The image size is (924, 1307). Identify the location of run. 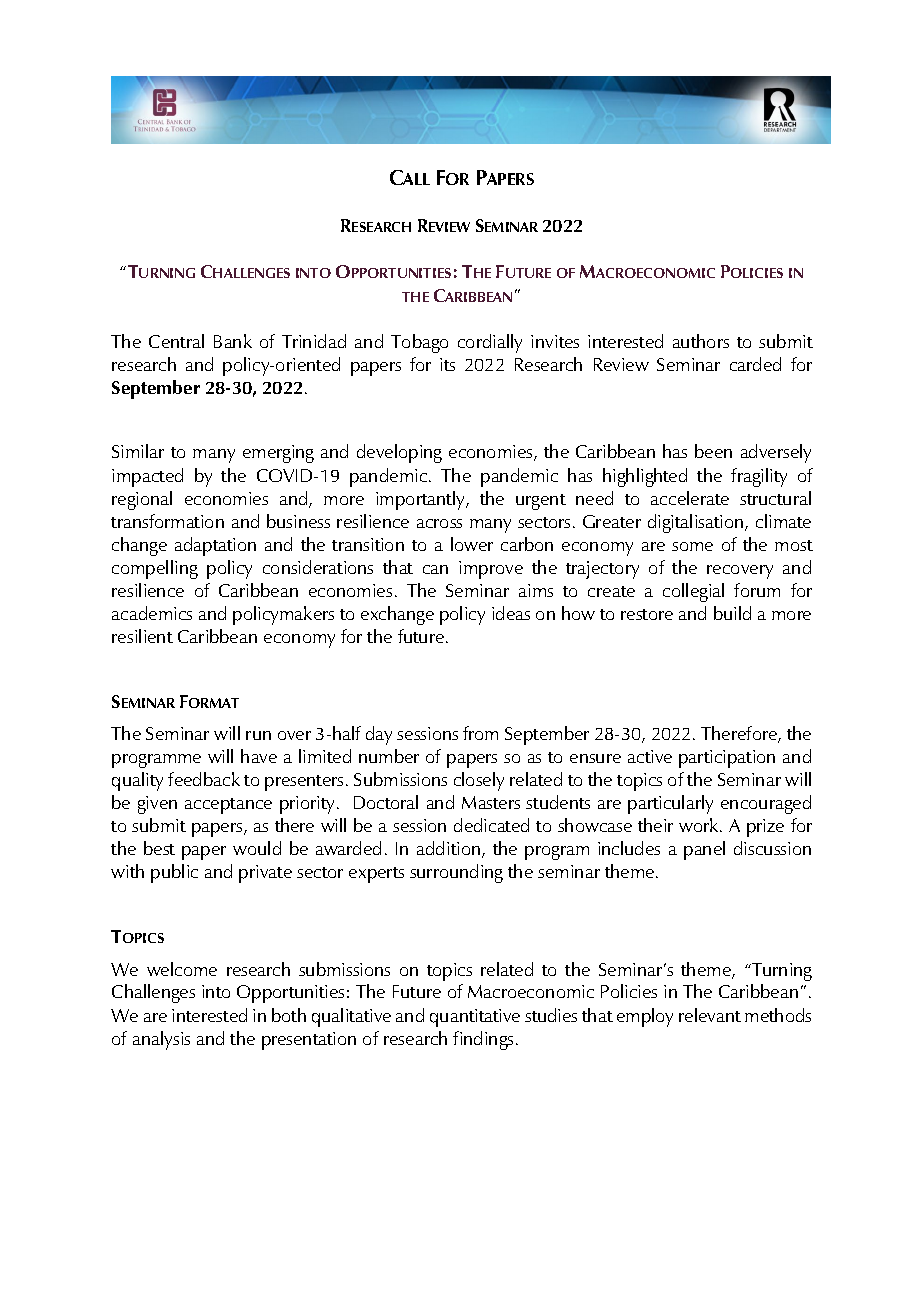
(258, 735).
